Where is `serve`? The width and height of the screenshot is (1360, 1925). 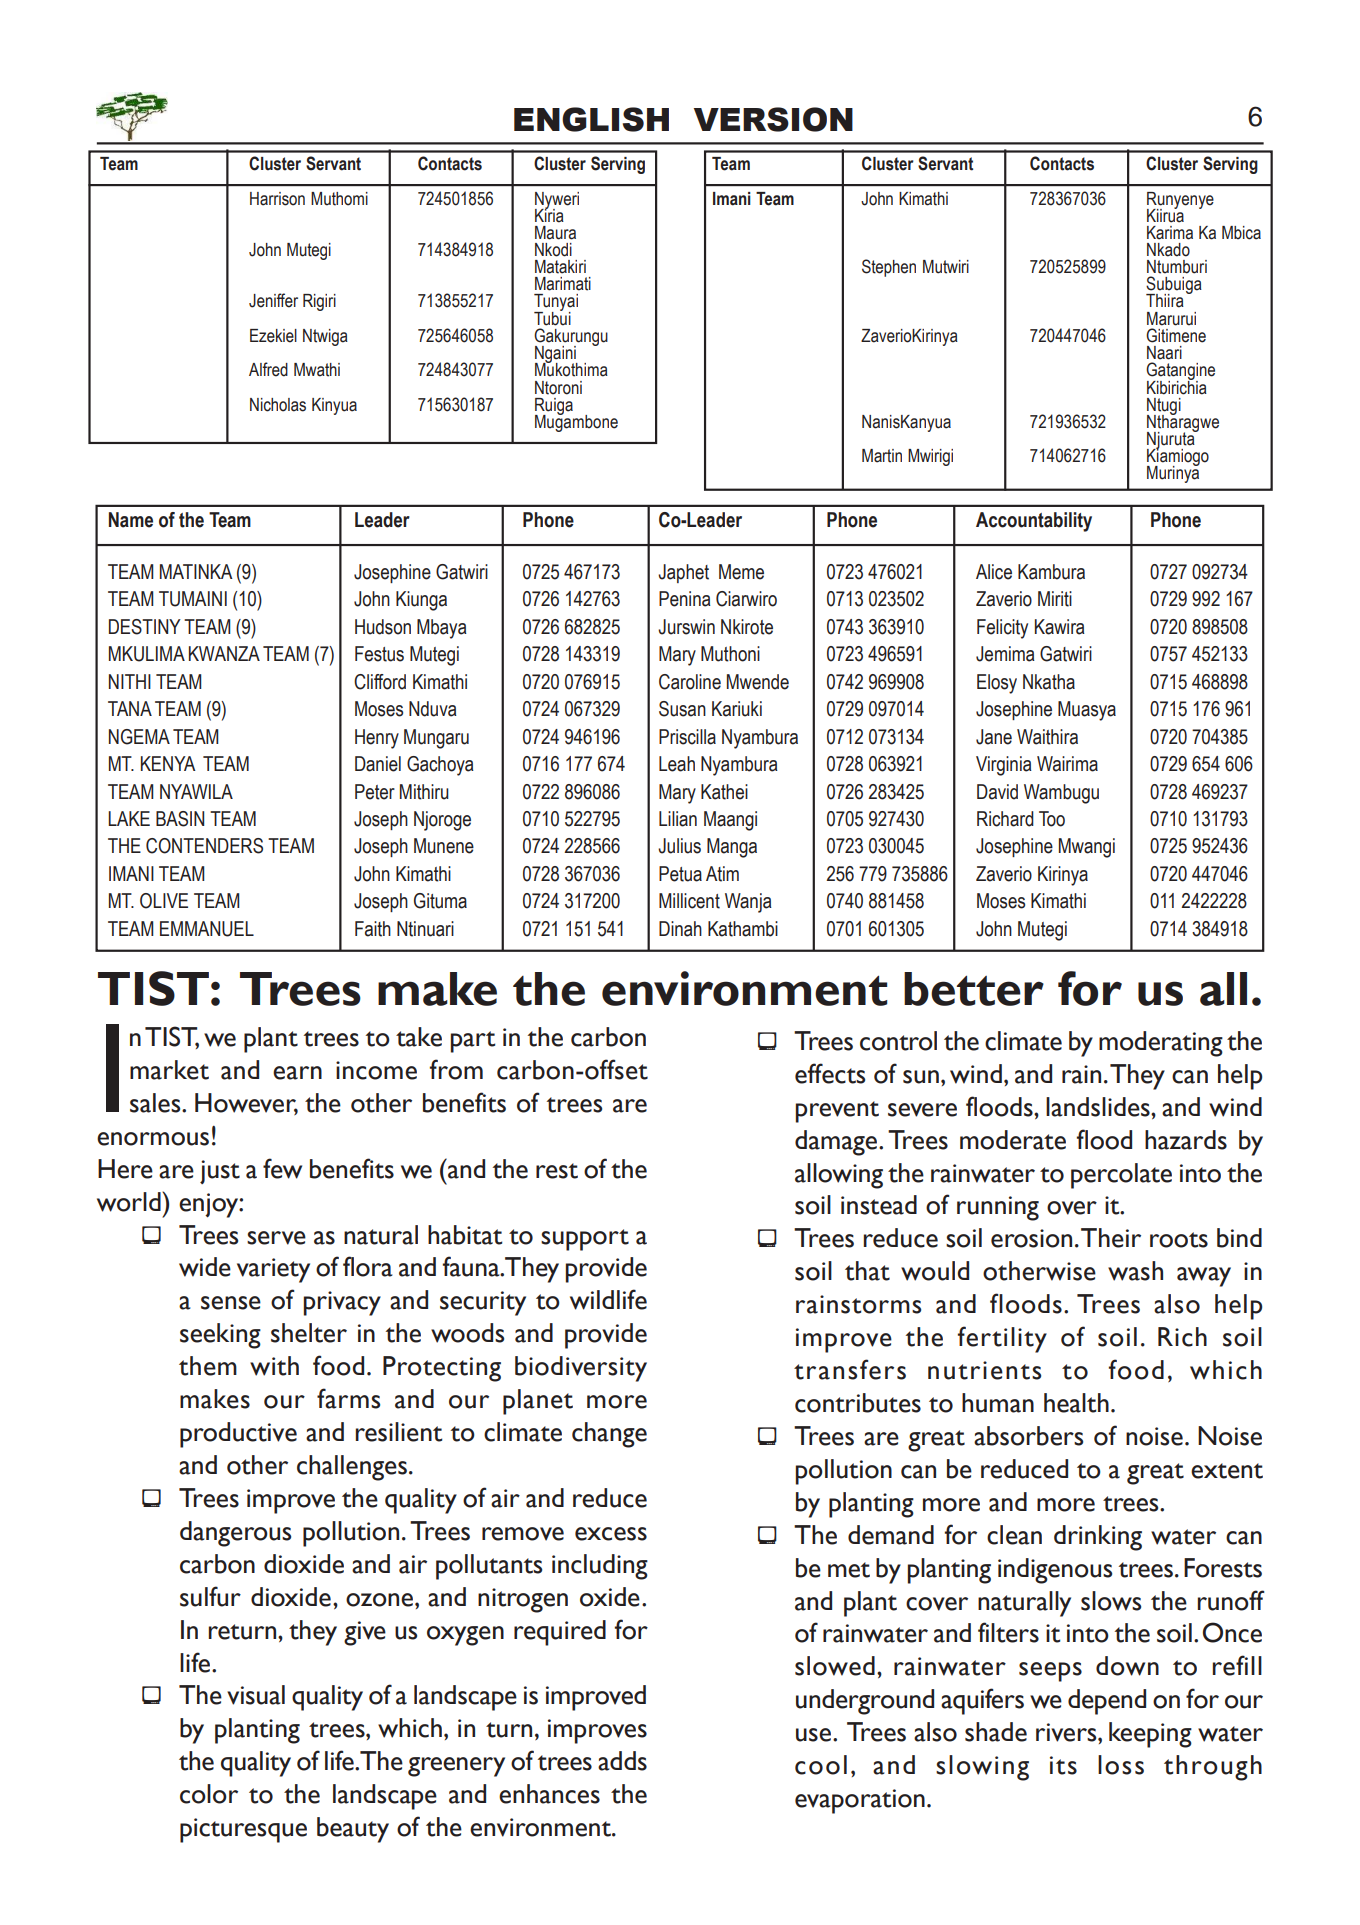 serve is located at coordinates (276, 1238).
